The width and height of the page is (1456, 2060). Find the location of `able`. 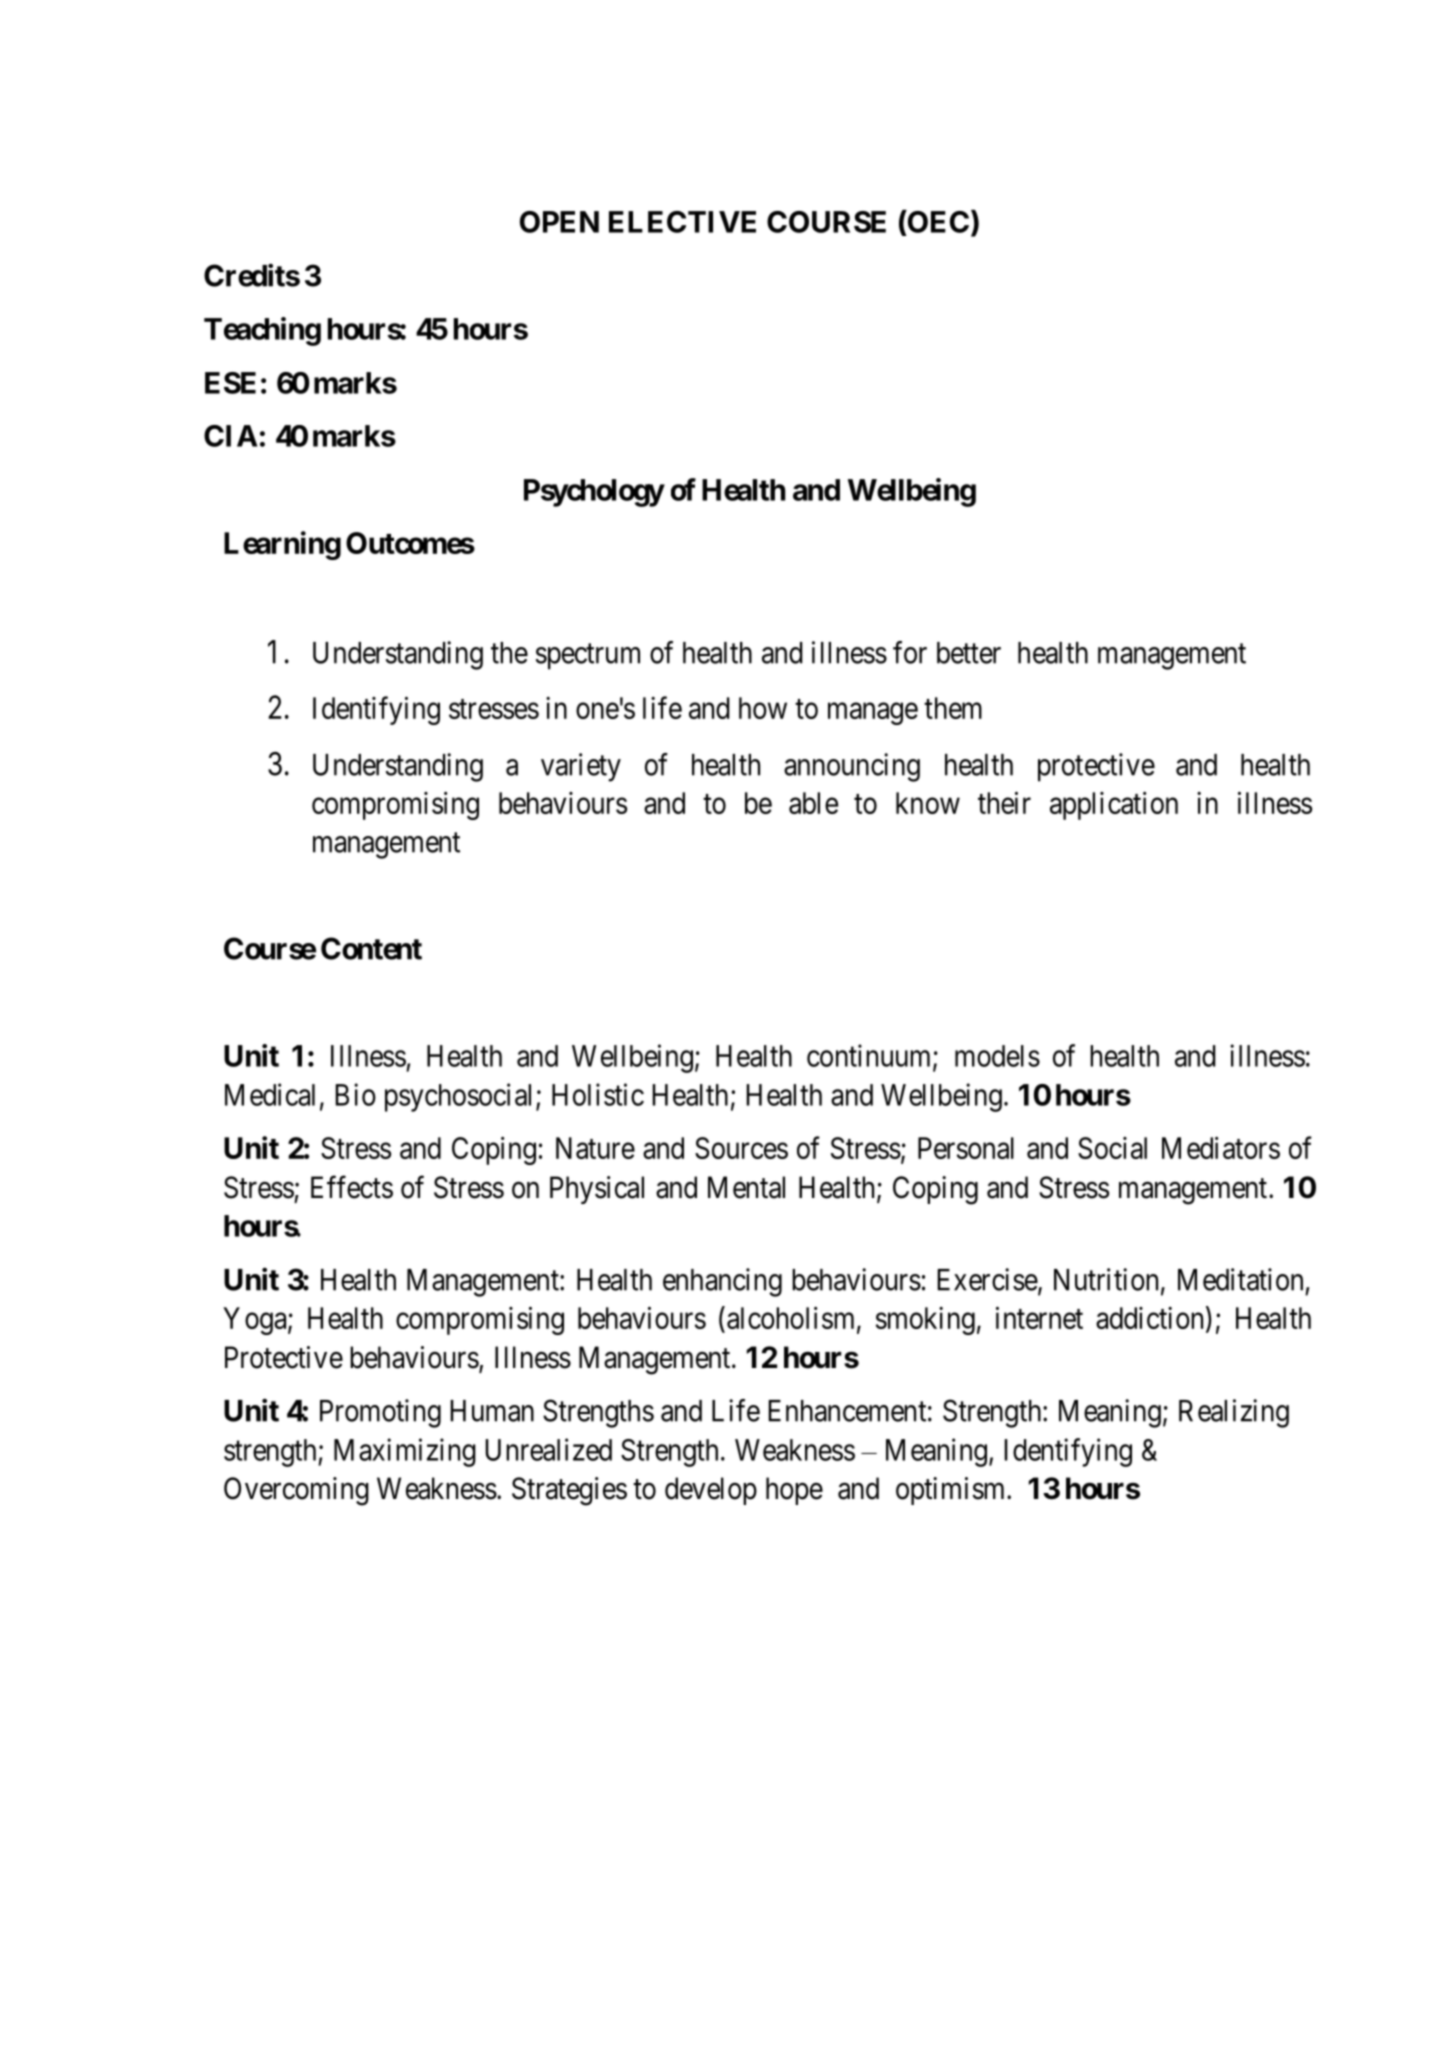

able is located at coordinates (813, 803).
